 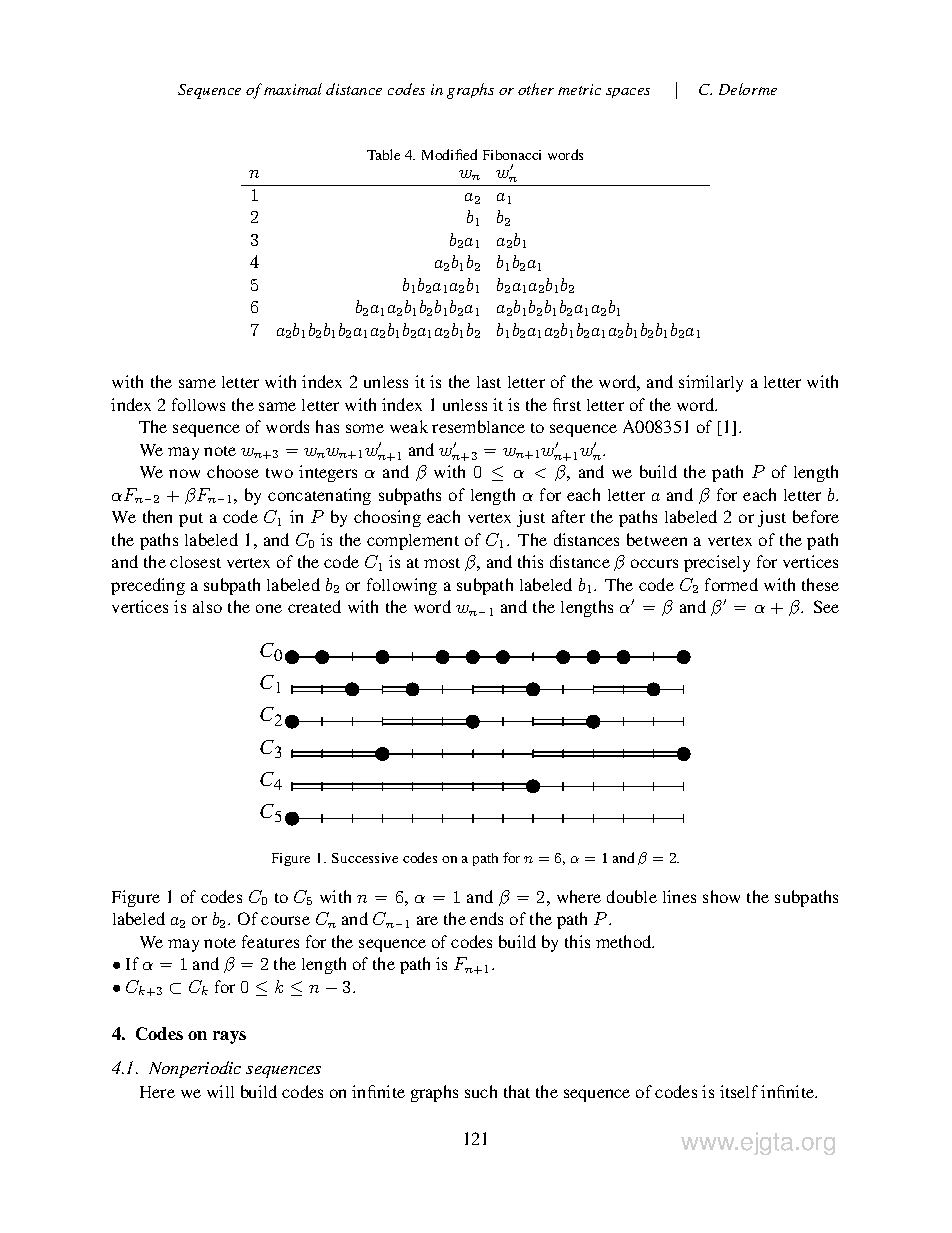 I want to click on formed, so click(x=731, y=584).
